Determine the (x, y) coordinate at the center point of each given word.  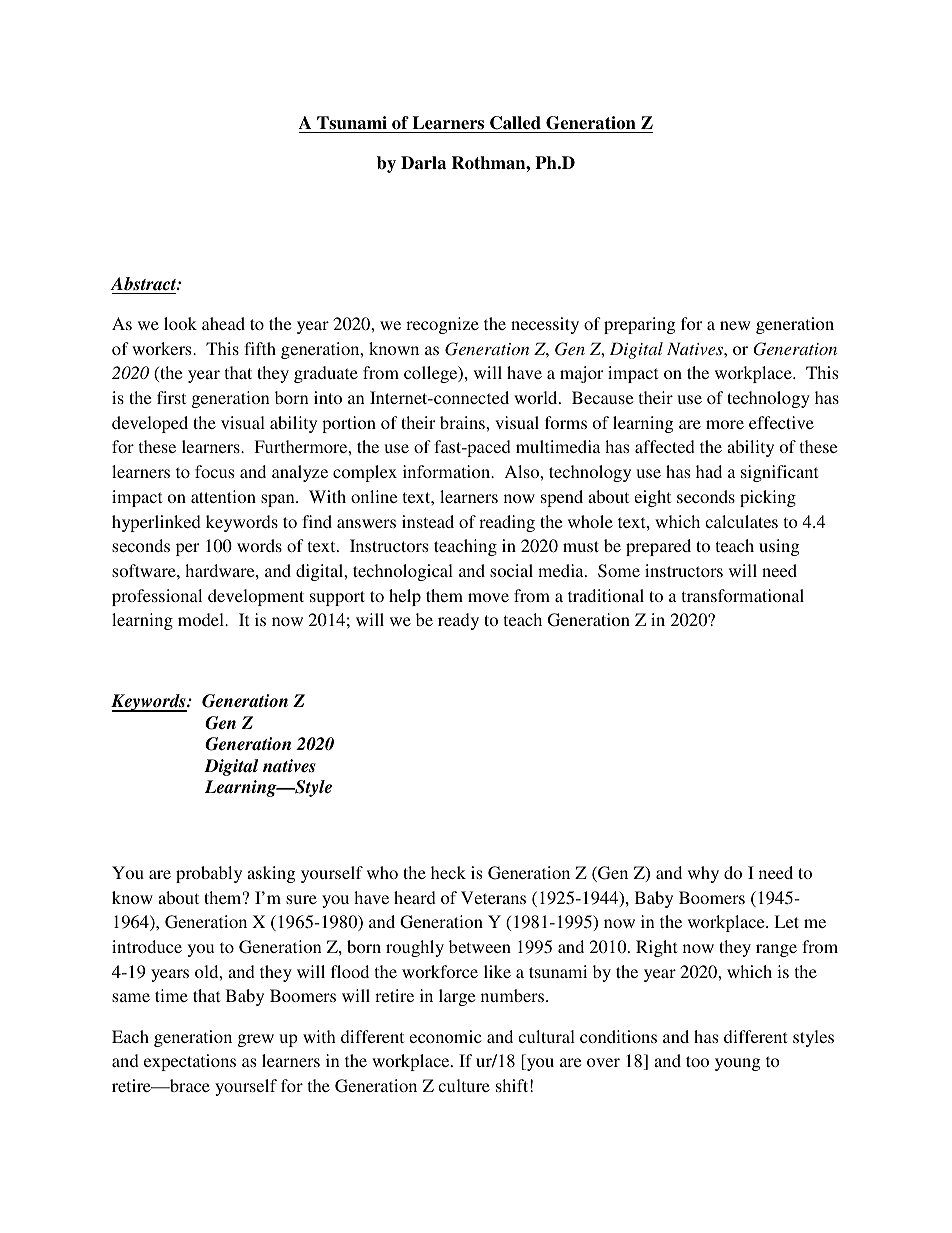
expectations (190, 1062)
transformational (743, 595)
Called (515, 123)
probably (209, 874)
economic (445, 1036)
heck (448, 872)
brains (463, 422)
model (202, 619)
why (703, 874)
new (735, 325)
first (171, 397)
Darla (423, 163)
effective (781, 422)
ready (458, 621)
